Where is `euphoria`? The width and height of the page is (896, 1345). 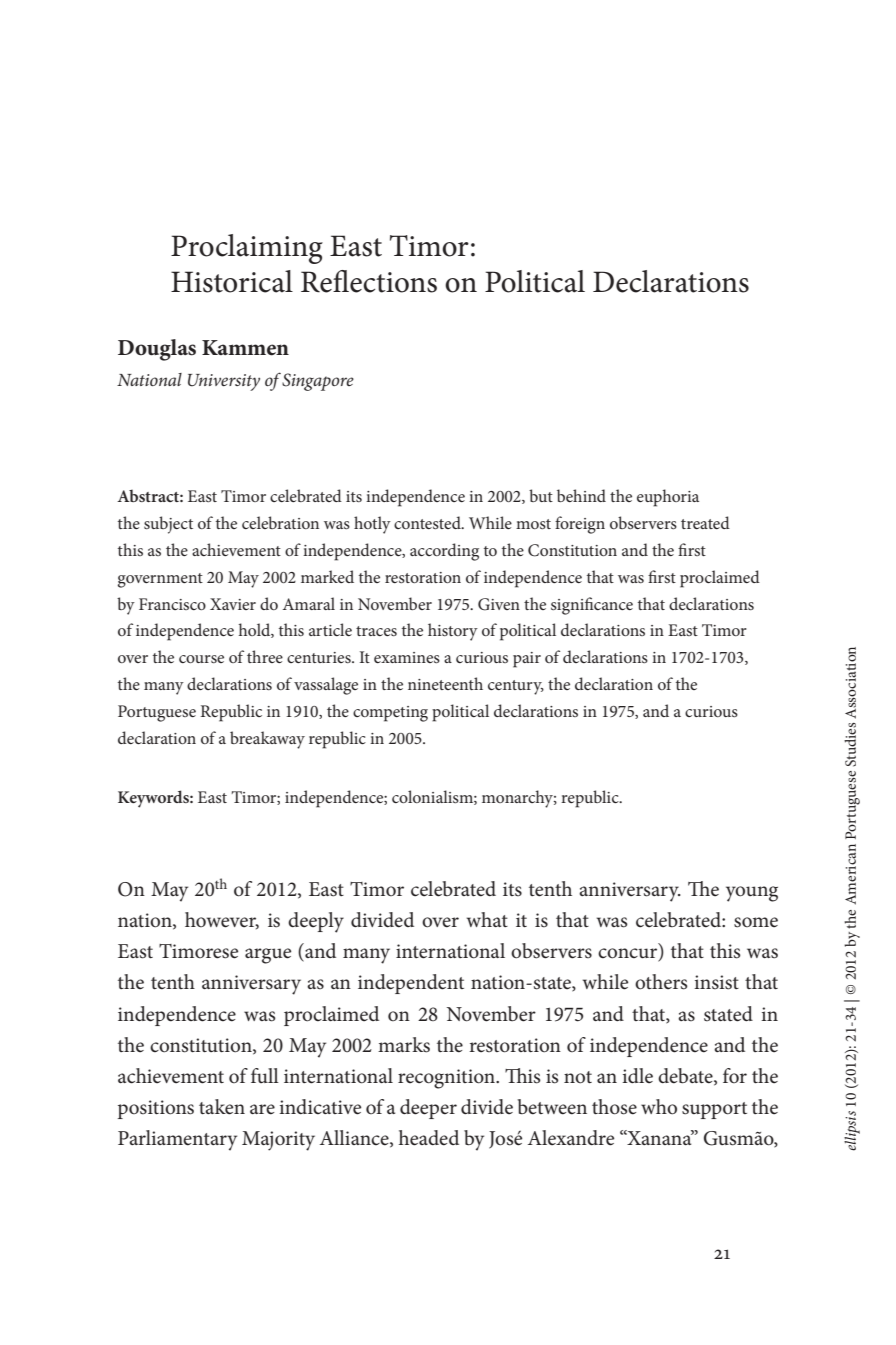
euphoria is located at coordinates (668, 498).
